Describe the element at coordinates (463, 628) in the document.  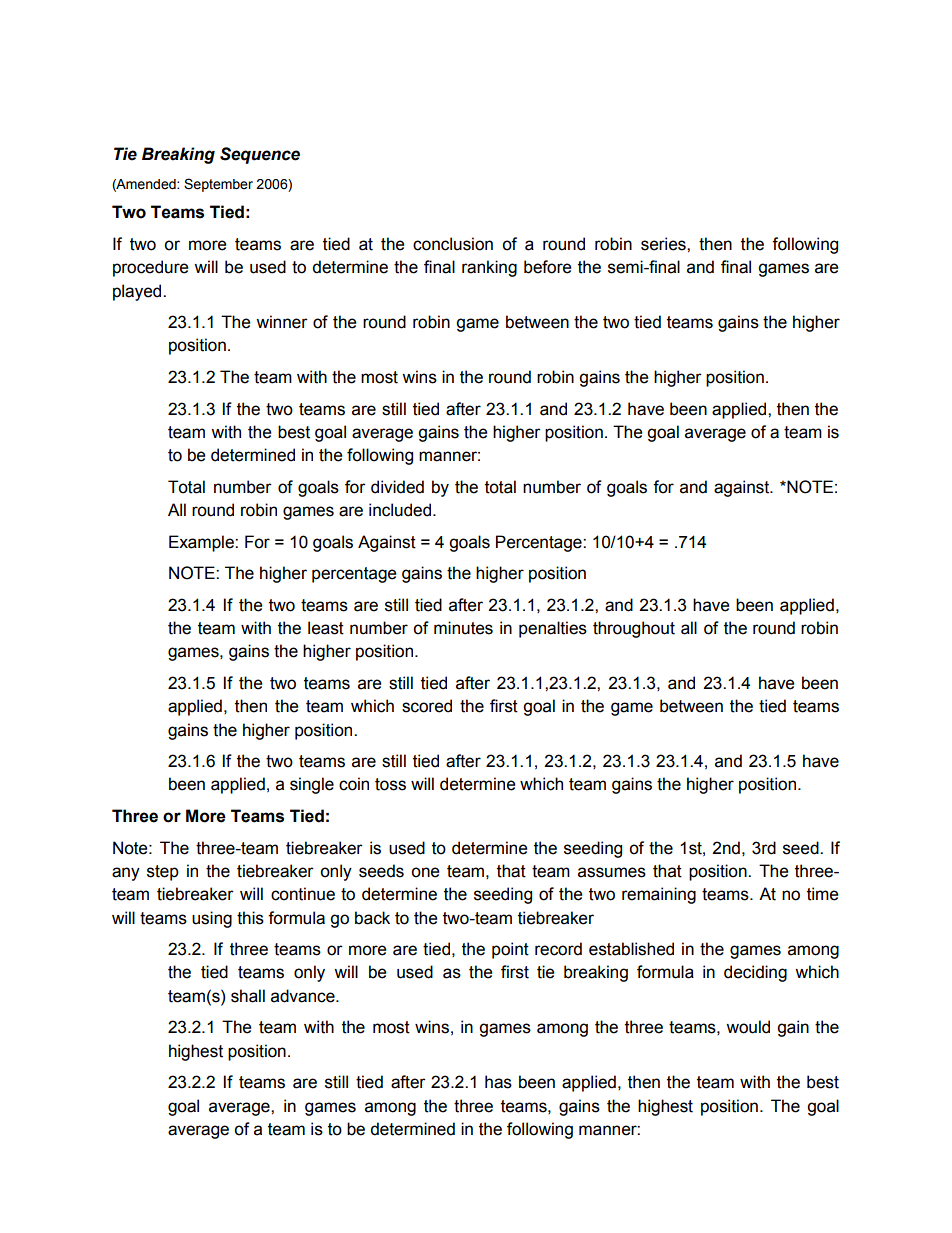
I see `minutes` at that location.
